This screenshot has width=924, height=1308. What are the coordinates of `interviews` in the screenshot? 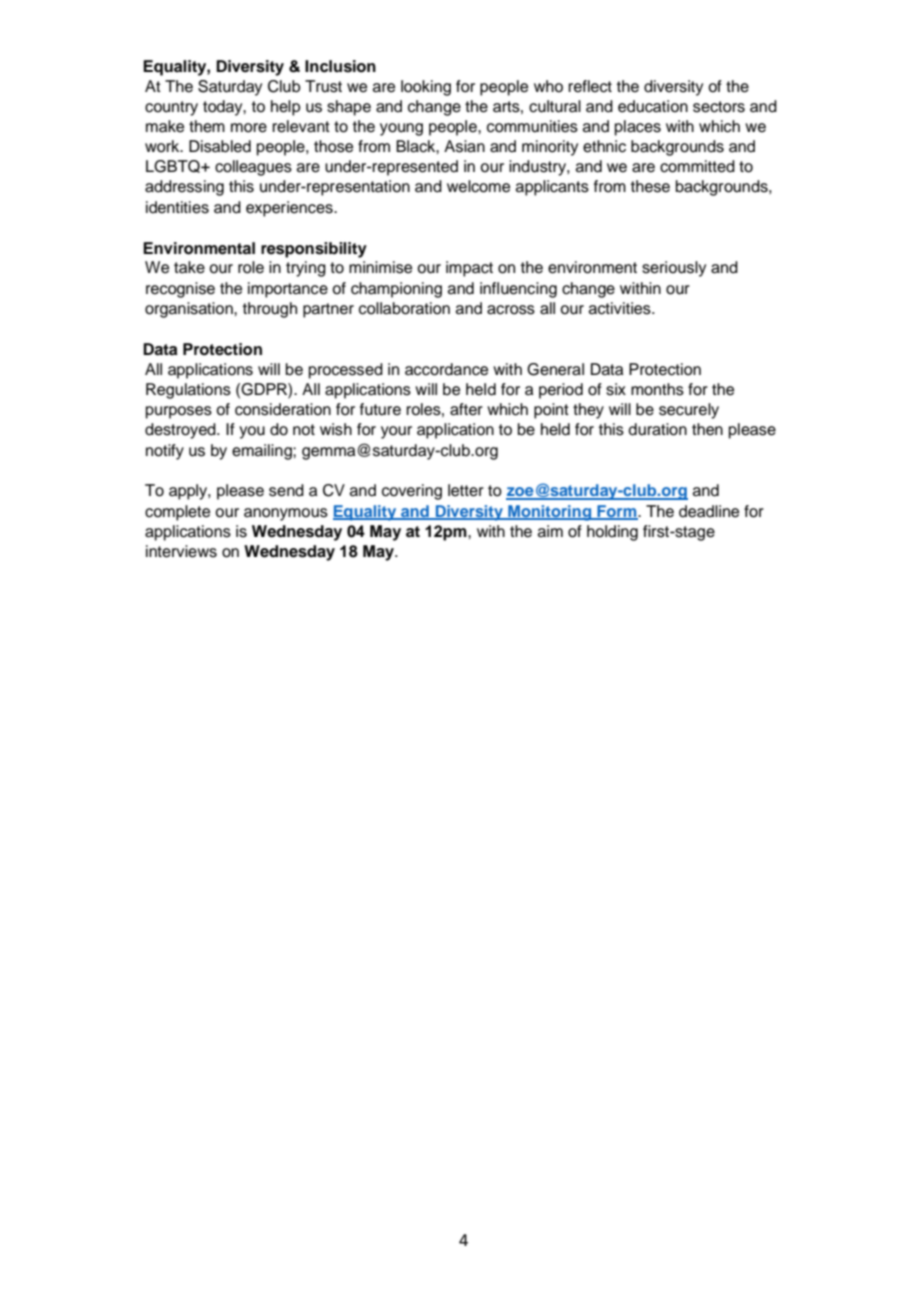 It's located at (181, 551).
